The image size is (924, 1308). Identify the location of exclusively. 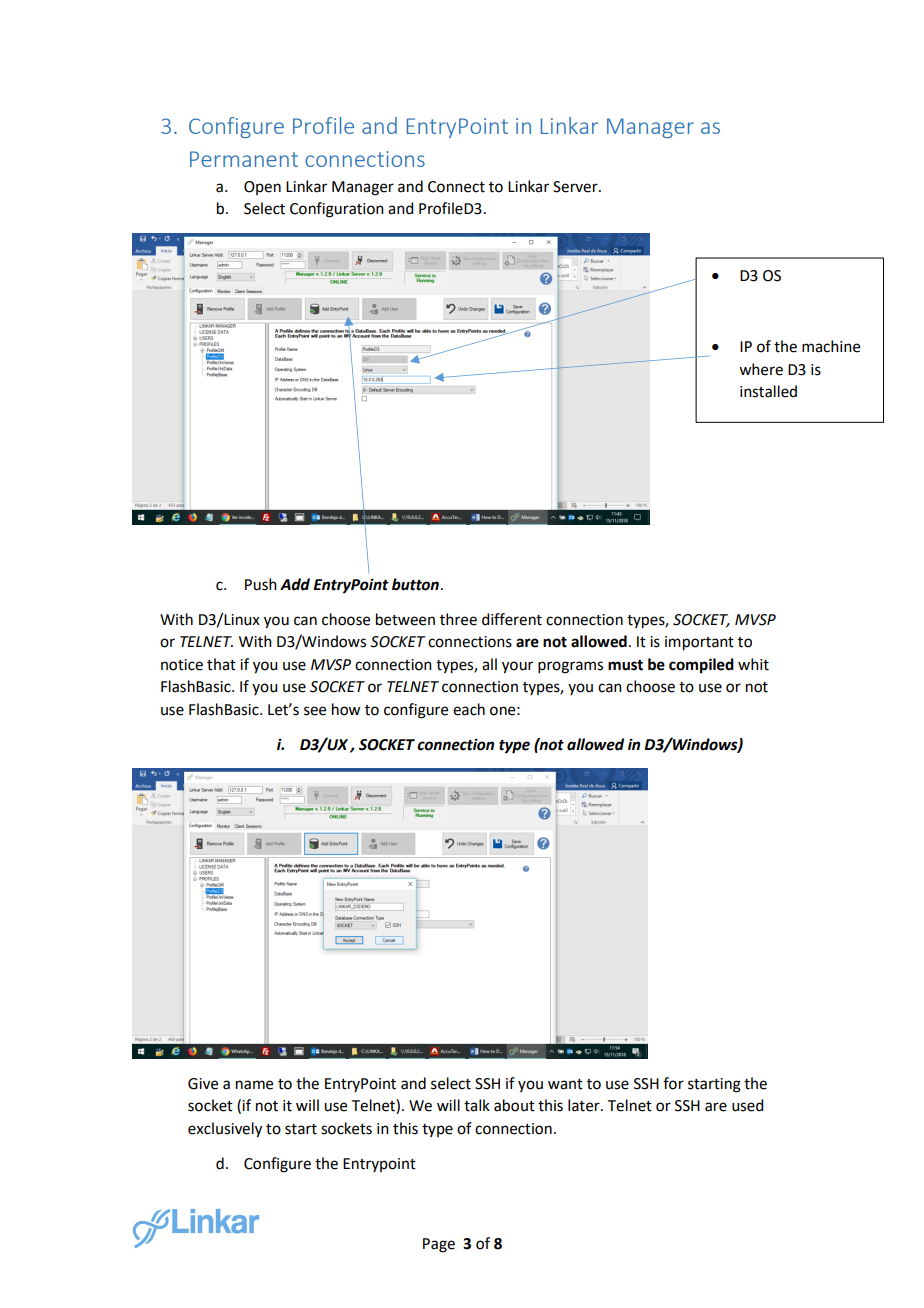
(225, 1130).
